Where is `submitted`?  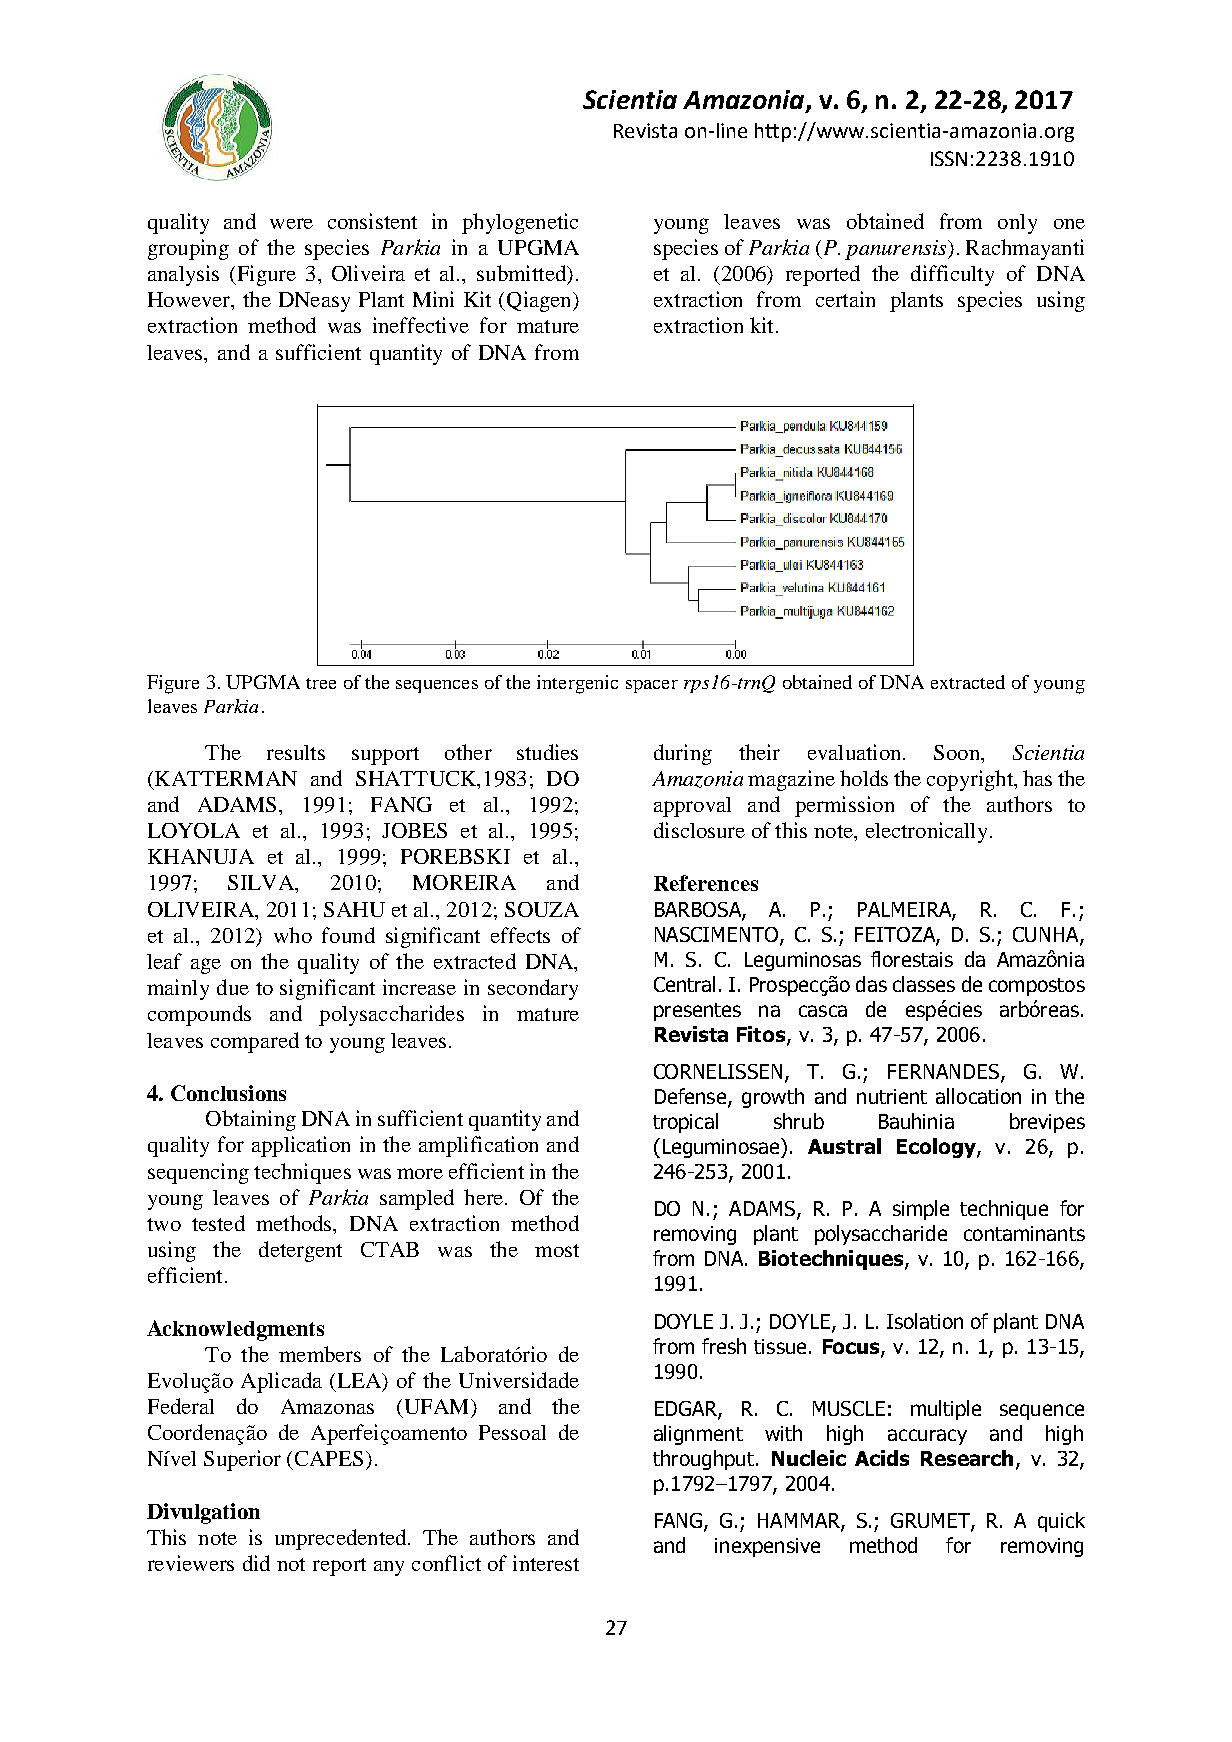 submitted is located at coordinates (522, 273).
